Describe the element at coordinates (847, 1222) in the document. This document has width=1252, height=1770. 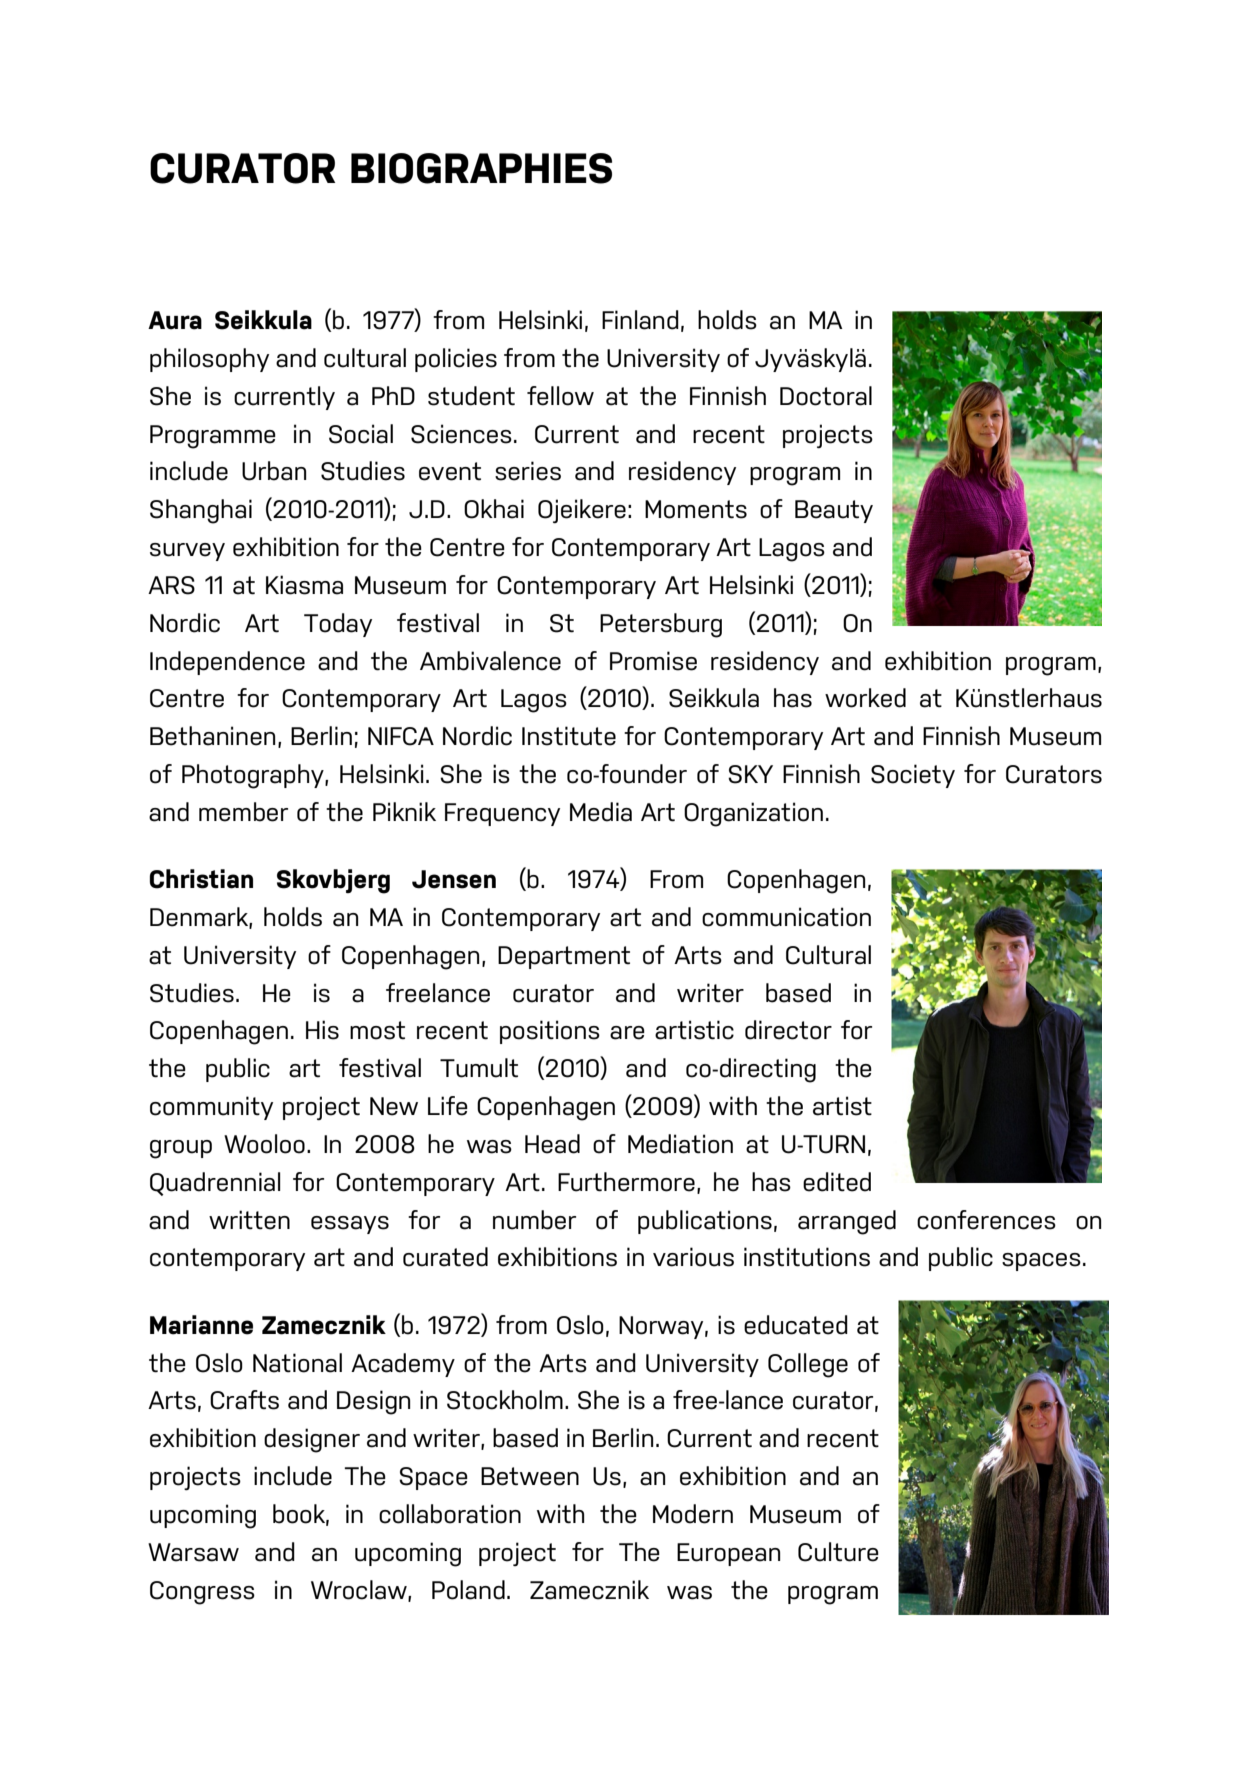
I see `arranged` at that location.
